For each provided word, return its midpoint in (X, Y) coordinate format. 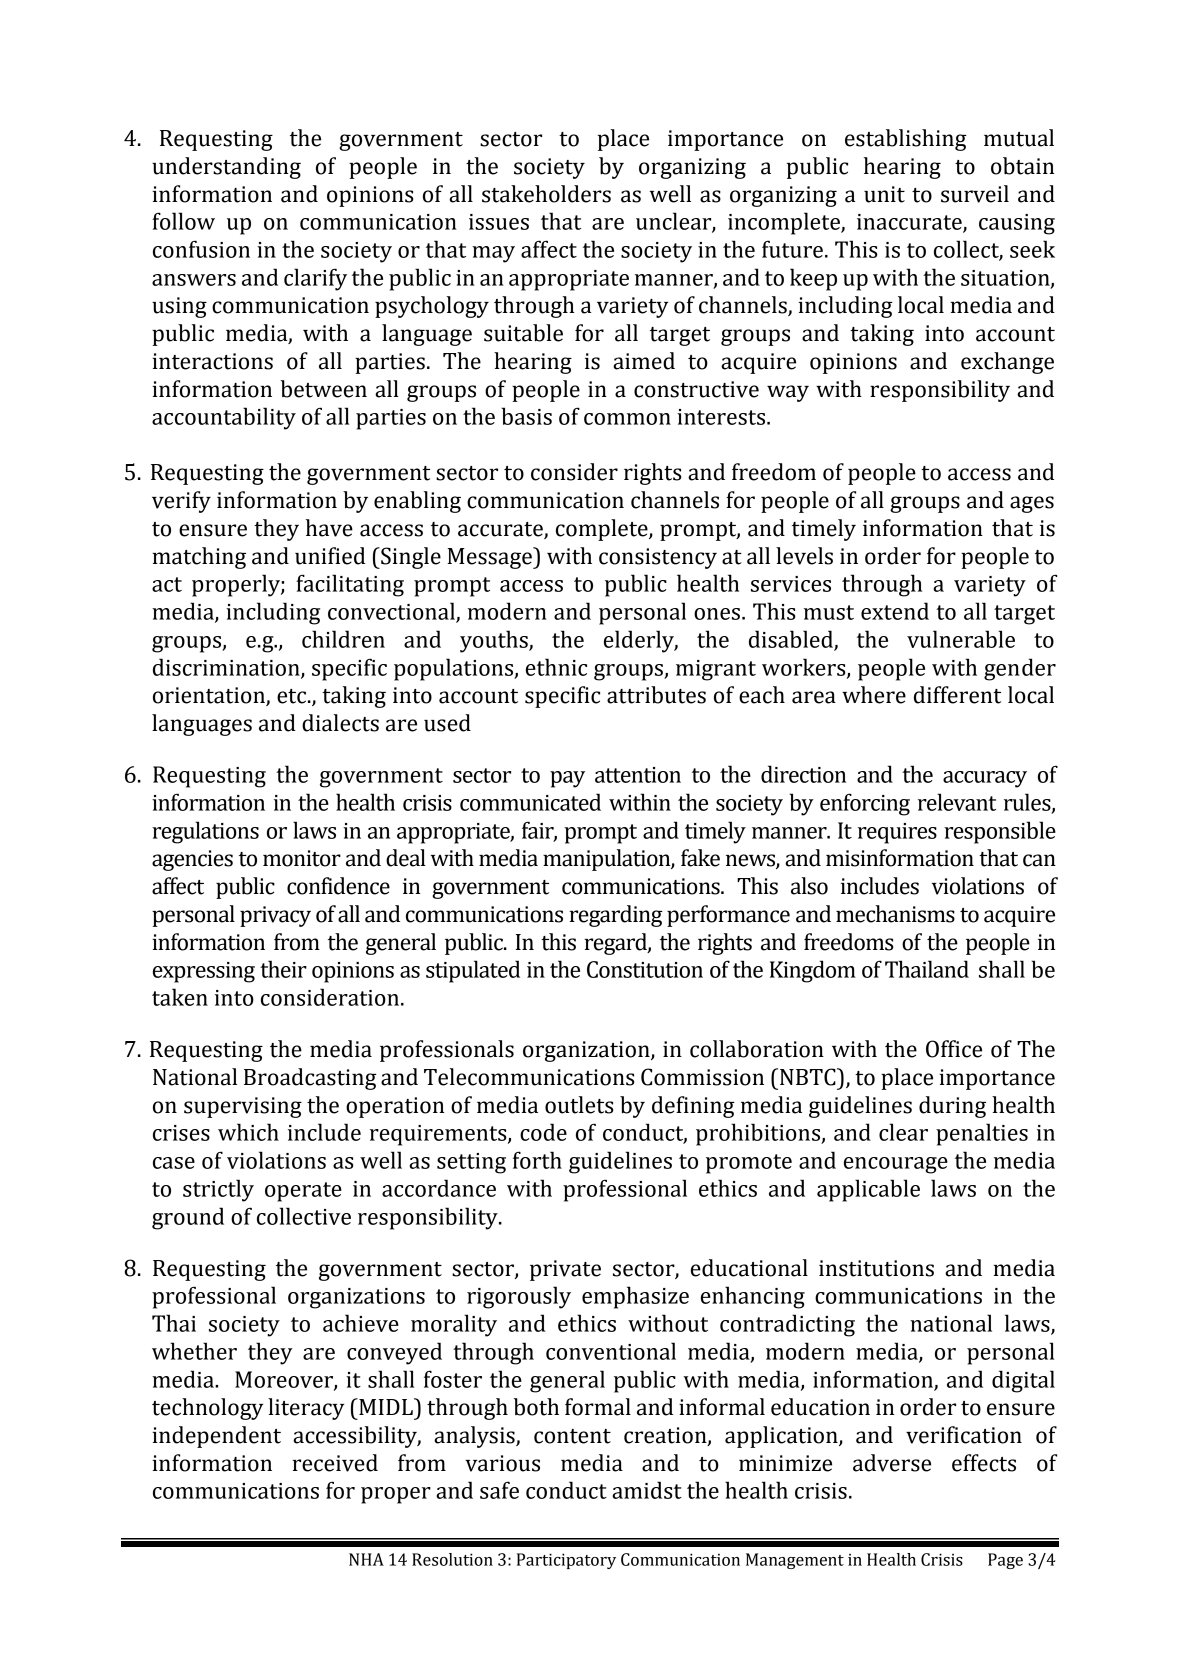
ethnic (556, 667)
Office (954, 1049)
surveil (975, 194)
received (335, 1463)
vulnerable (961, 639)
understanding (226, 168)
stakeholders (546, 194)
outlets (579, 1105)
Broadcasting (310, 1079)
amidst (647, 1490)
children (343, 639)
